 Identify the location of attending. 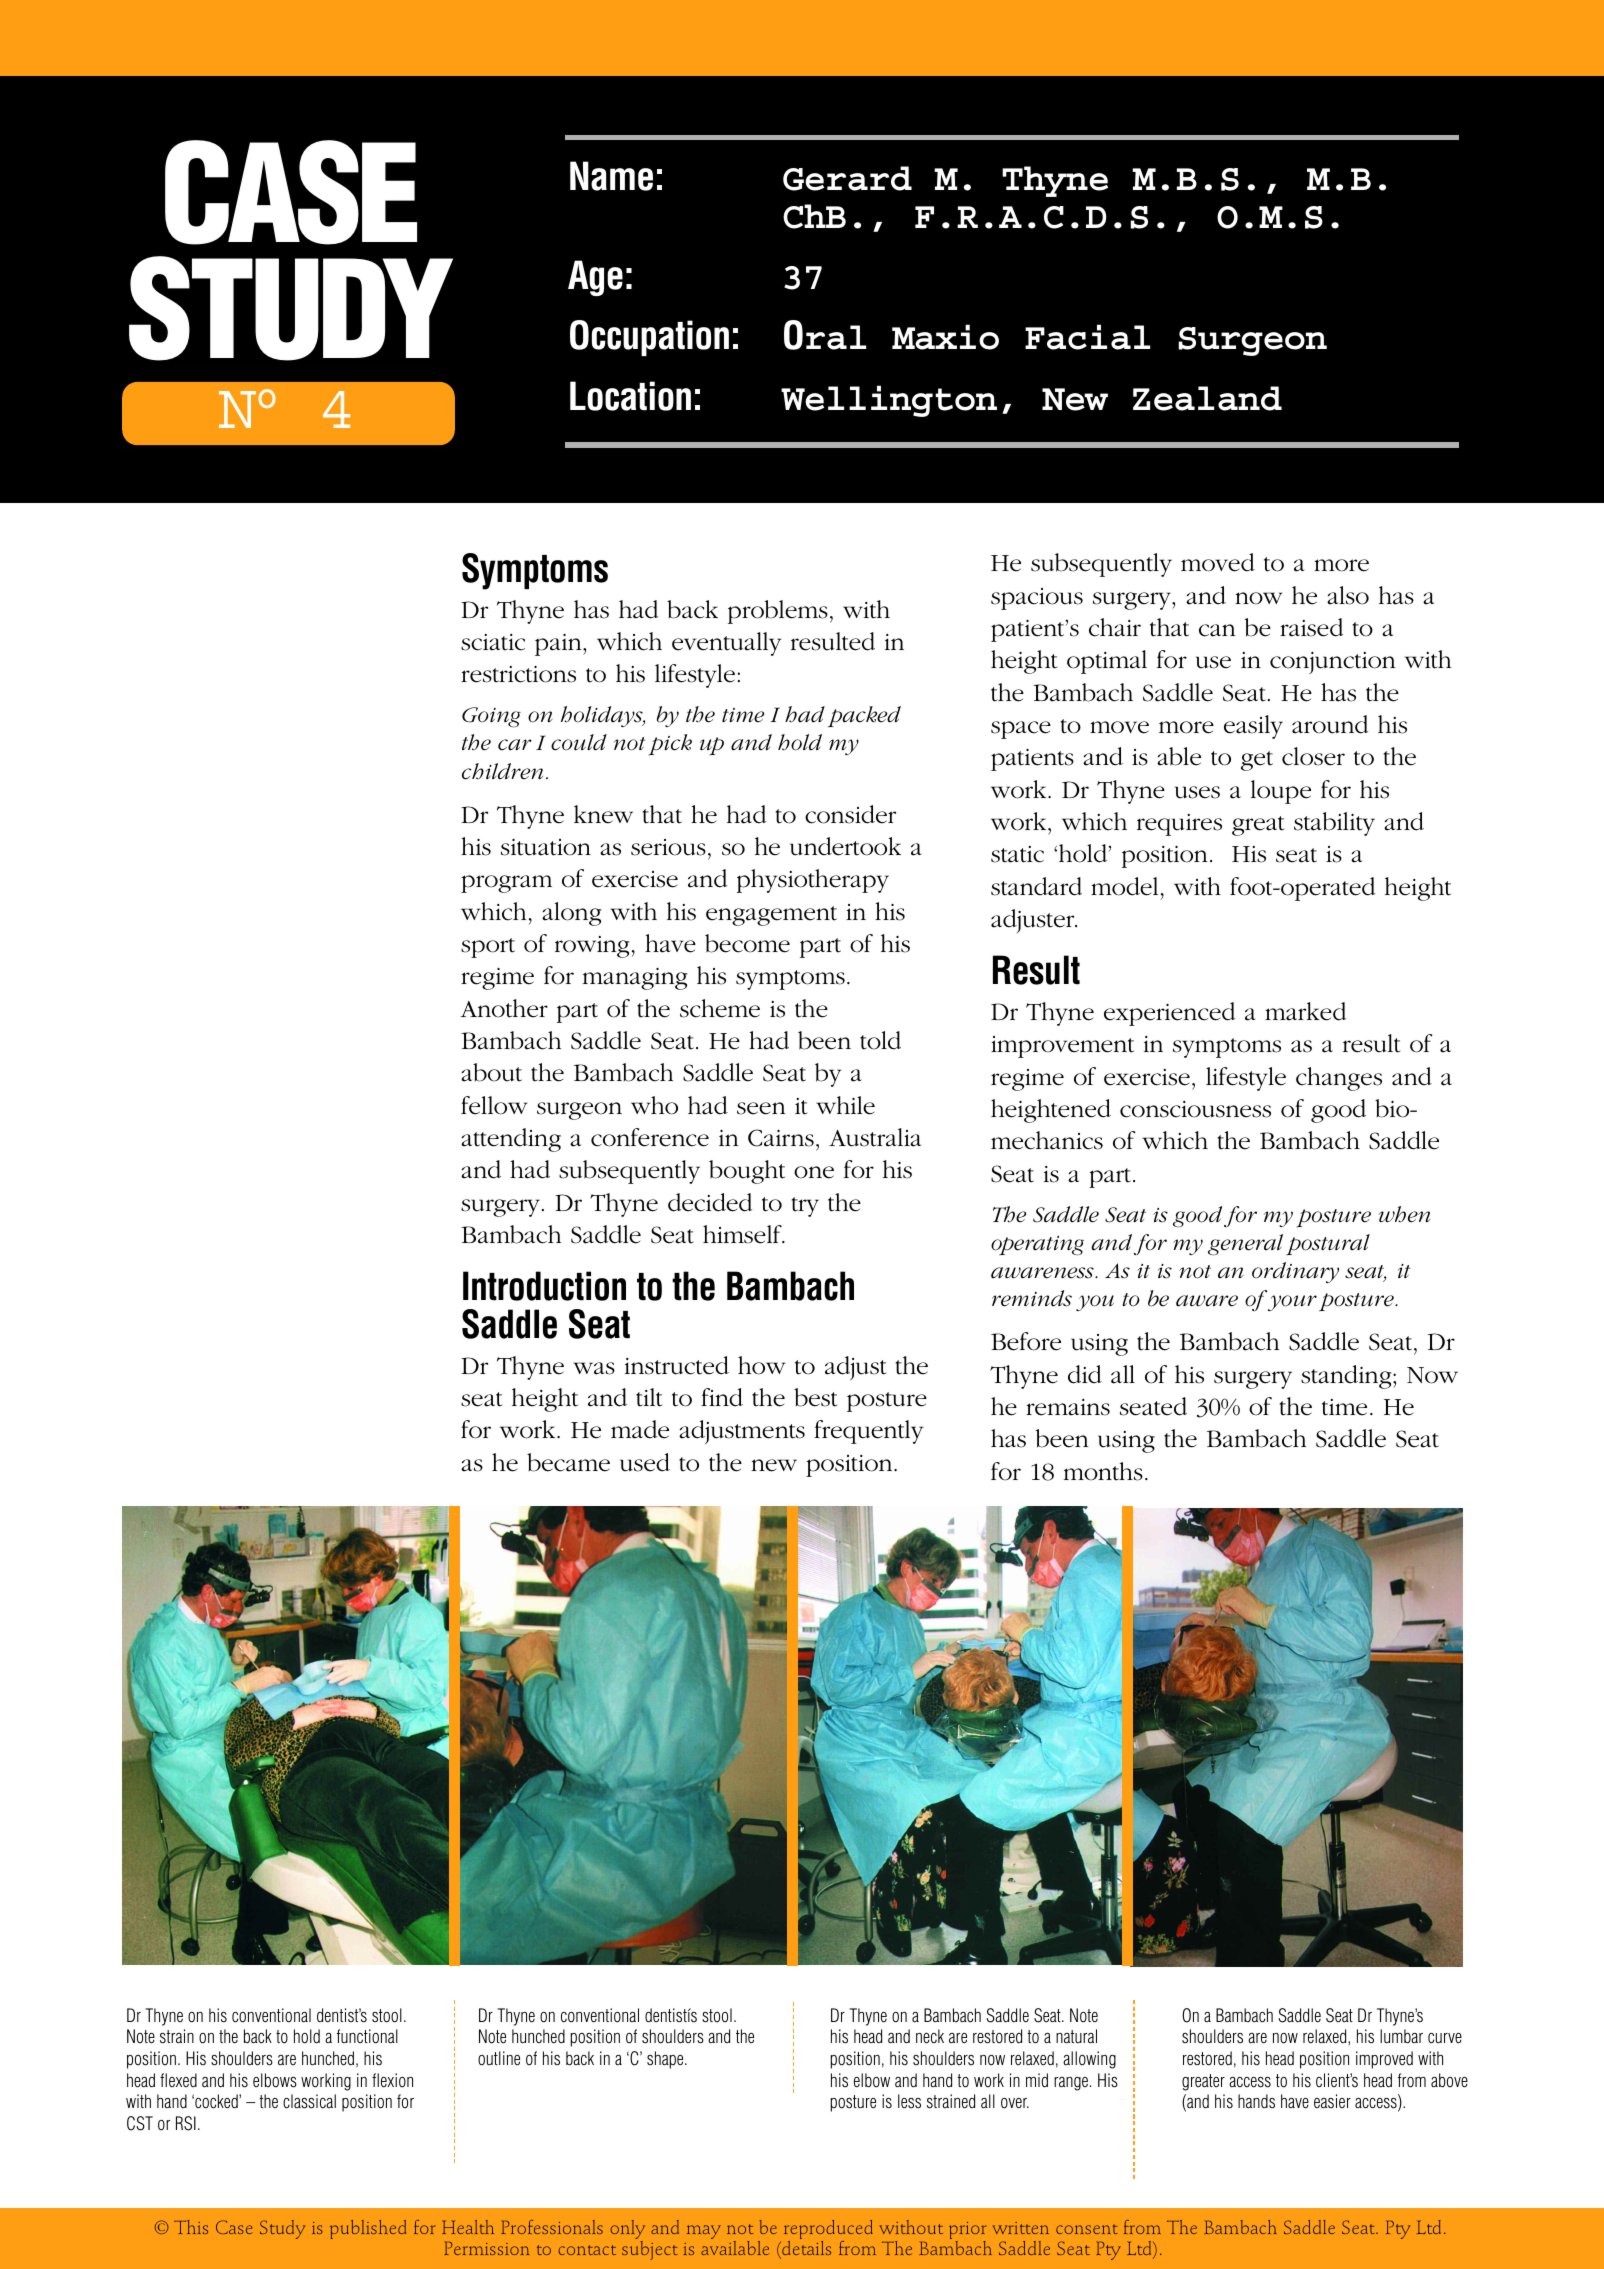
(511, 1140).
